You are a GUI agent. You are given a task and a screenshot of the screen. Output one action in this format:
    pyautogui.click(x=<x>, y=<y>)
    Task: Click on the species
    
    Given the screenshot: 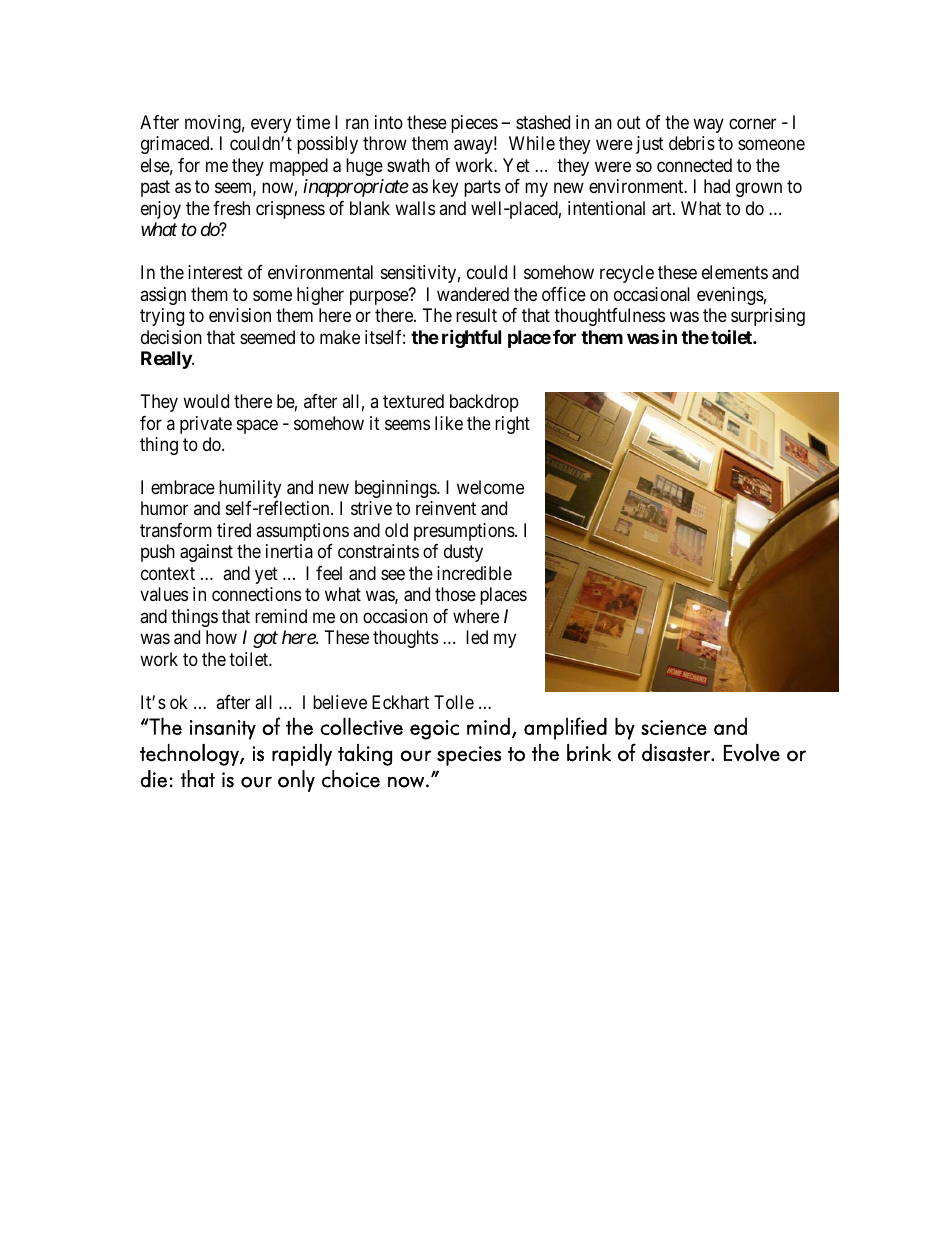 What is the action you would take?
    pyautogui.click(x=469, y=756)
